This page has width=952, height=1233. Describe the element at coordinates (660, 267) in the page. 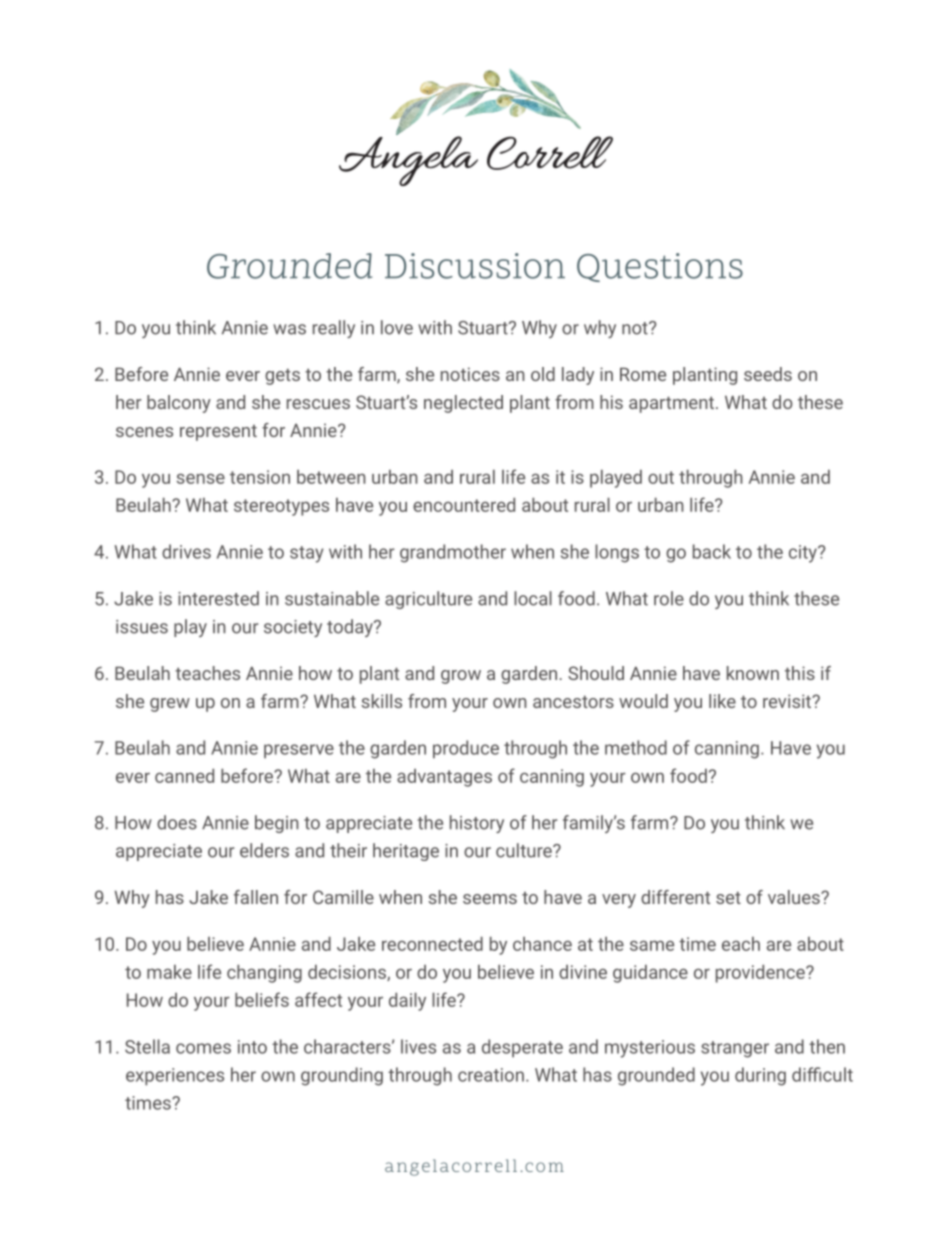

I see `Questions` at that location.
